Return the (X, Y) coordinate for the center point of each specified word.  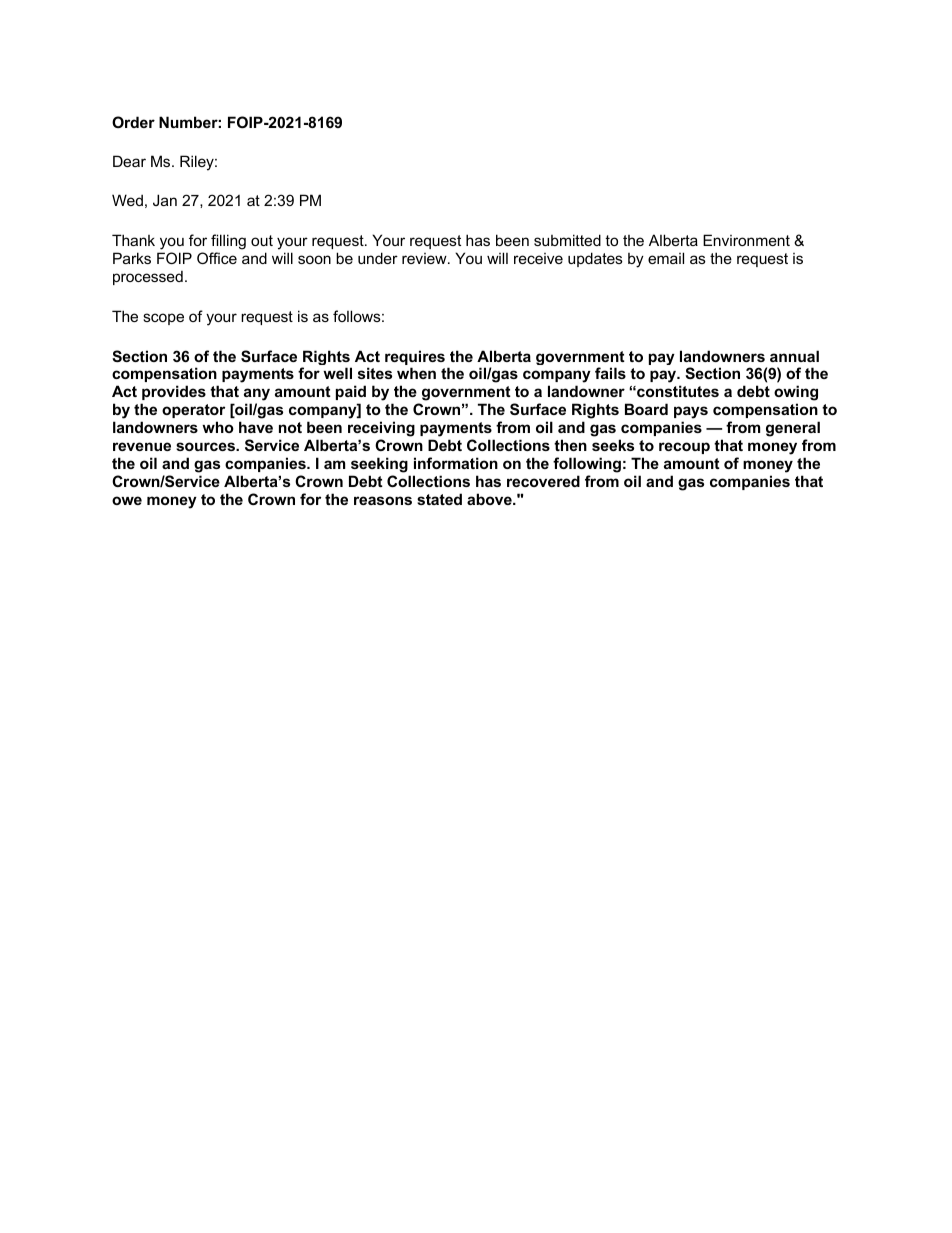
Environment (746, 240)
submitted (567, 240)
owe (127, 500)
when (416, 373)
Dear (129, 161)
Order (133, 122)
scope (163, 319)
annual (794, 356)
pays (691, 414)
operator (193, 411)
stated (439, 499)
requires (415, 359)
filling (228, 243)
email (666, 258)
